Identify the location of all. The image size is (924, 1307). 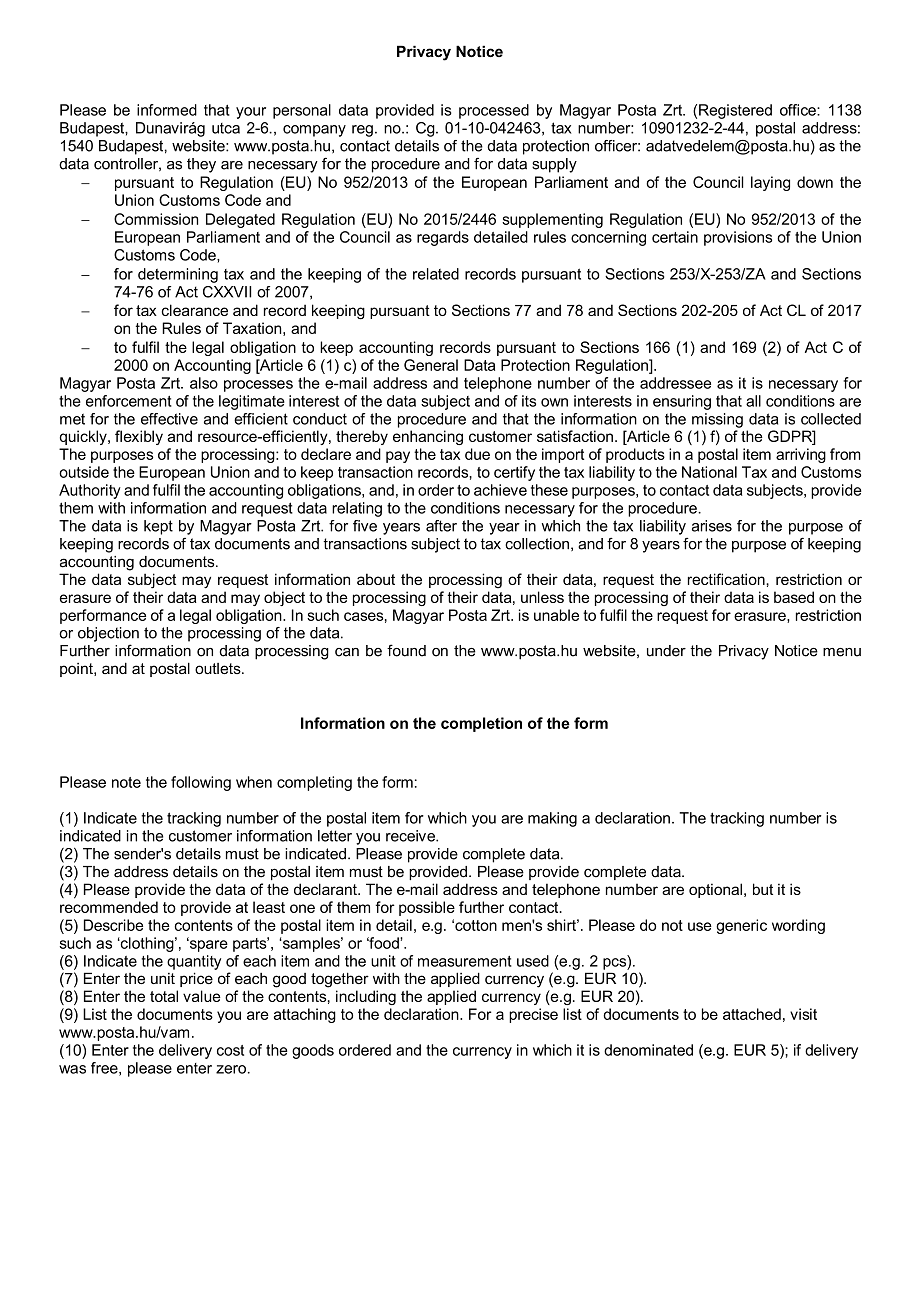
(753, 401).
